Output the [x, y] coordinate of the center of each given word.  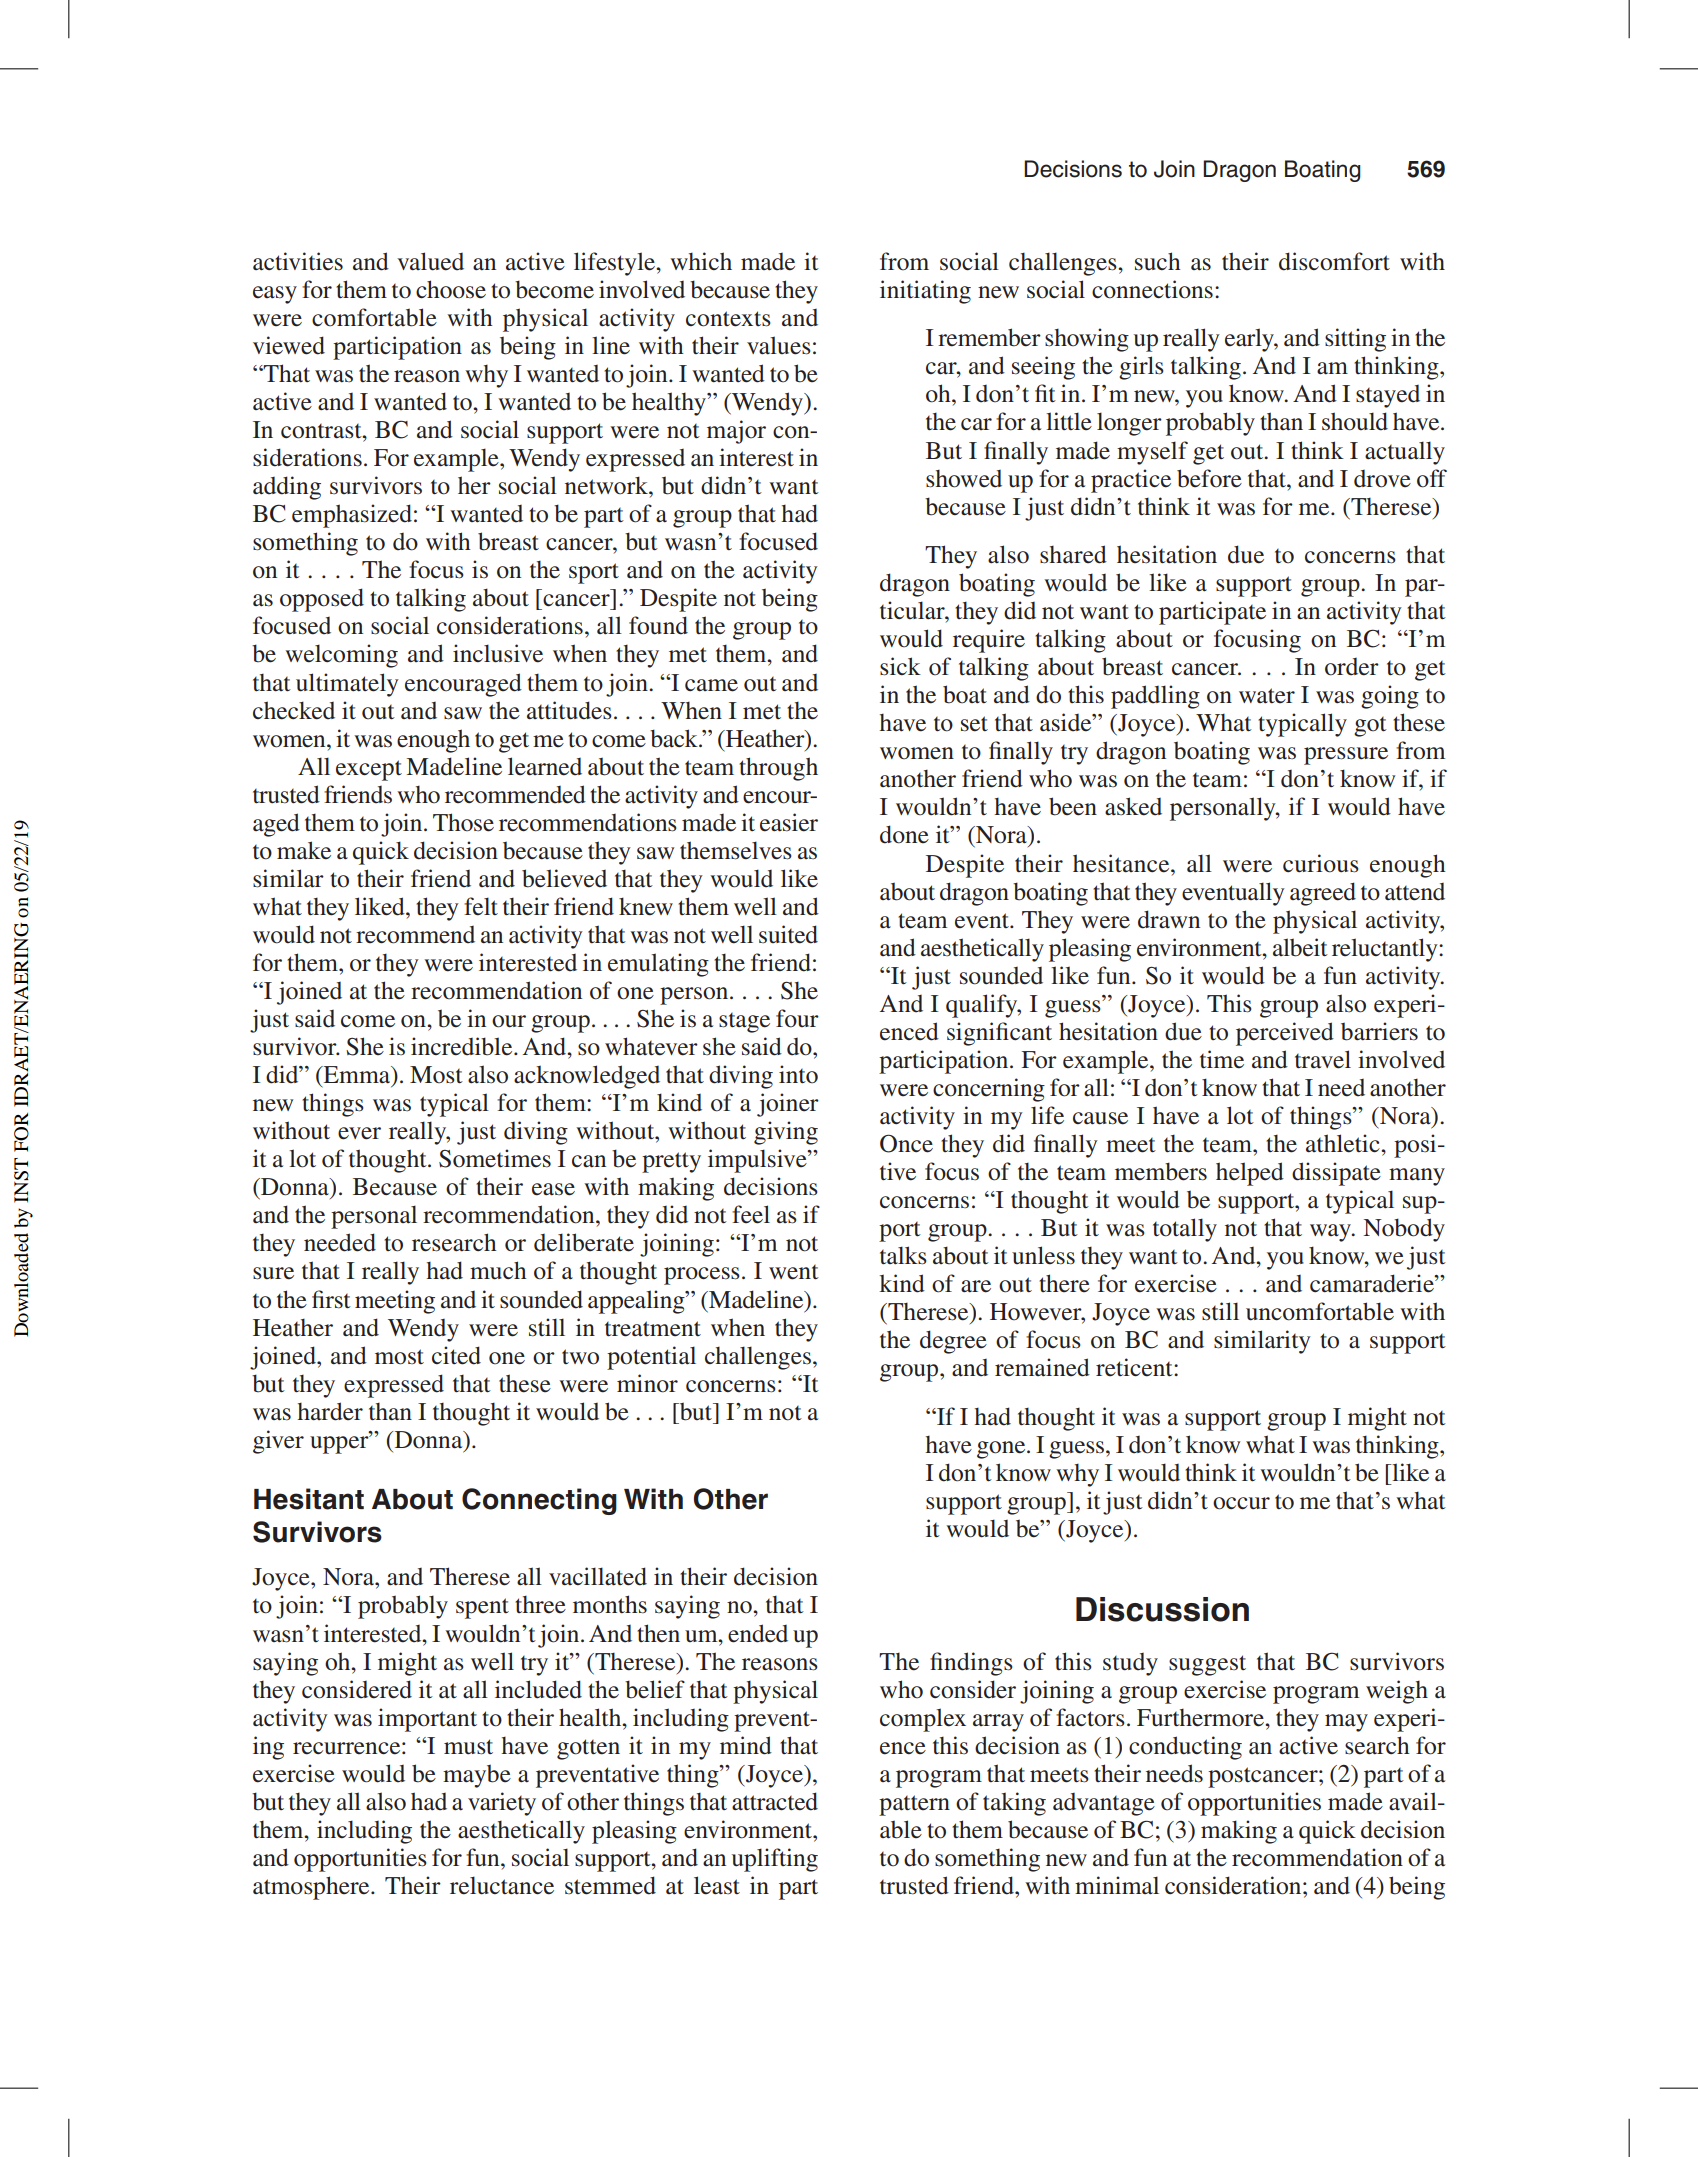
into [798, 1074]
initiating [925, 292]
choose [451, 289]
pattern [914, 1805]
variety [502, 1804]
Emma [357, 1076]
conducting [1185, 1748]
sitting [1355, 340]
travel [1323, 1059]
